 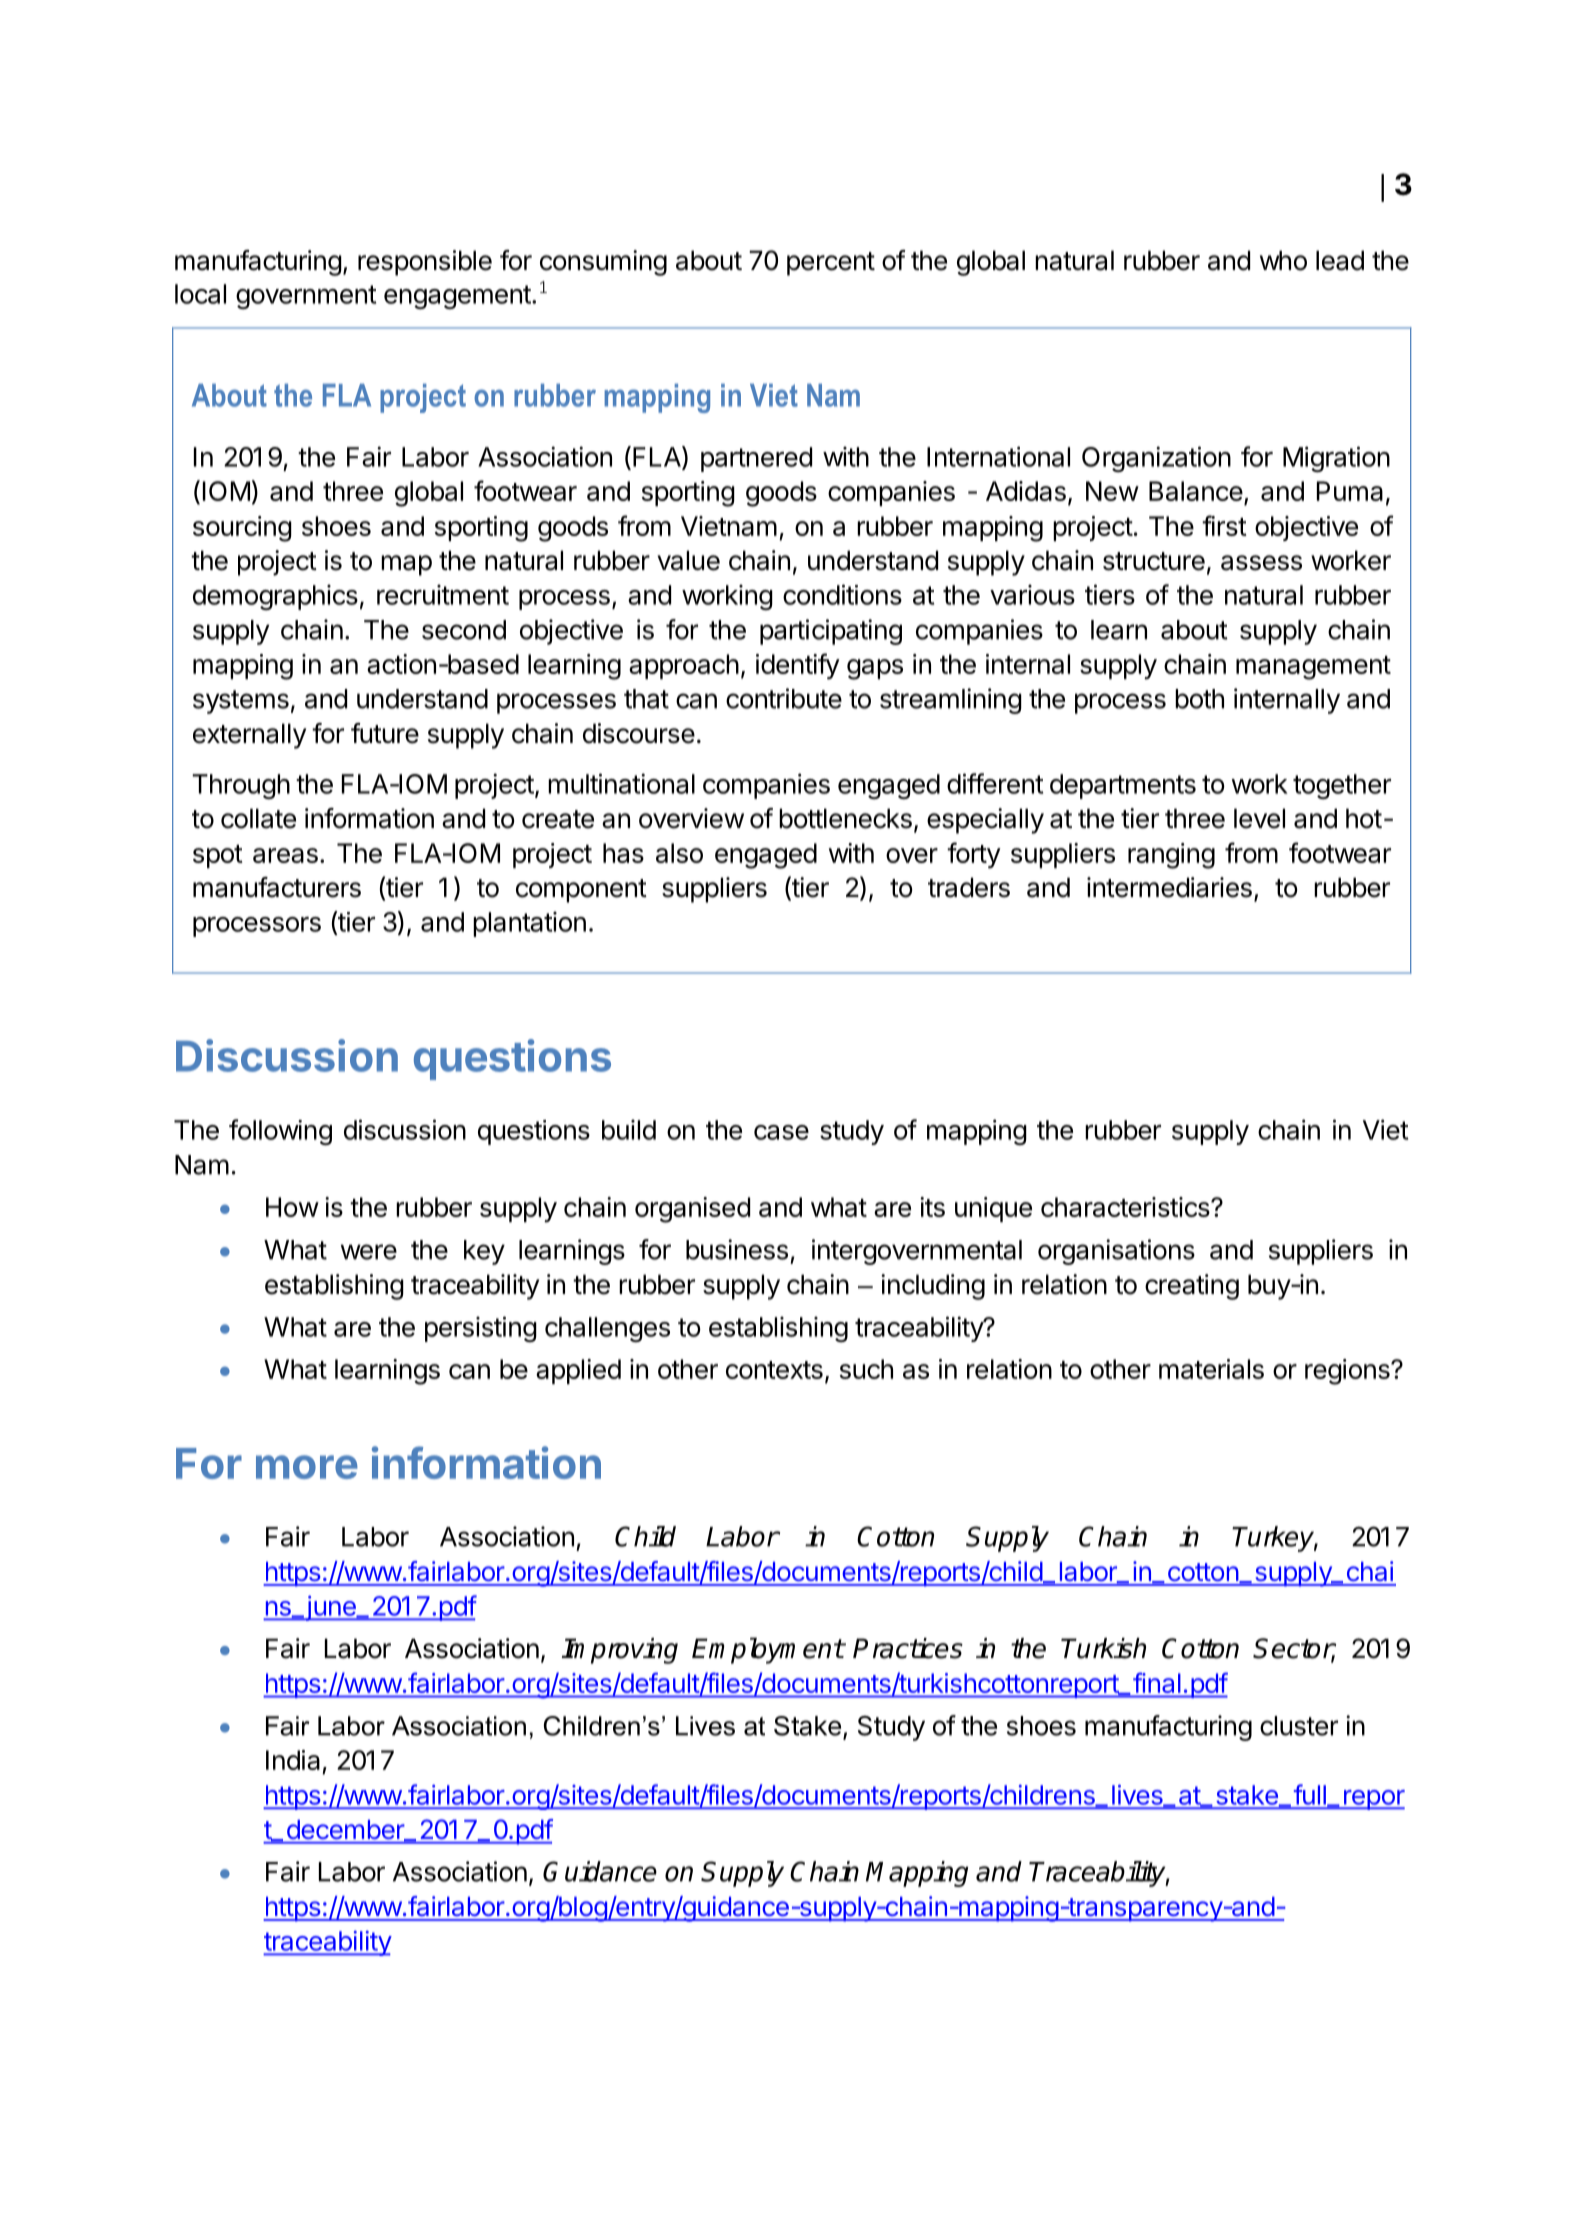 What do you see at coordinates (293, 1760) in the screenshot?
I see `India` at bounding box center [293, 1760].
